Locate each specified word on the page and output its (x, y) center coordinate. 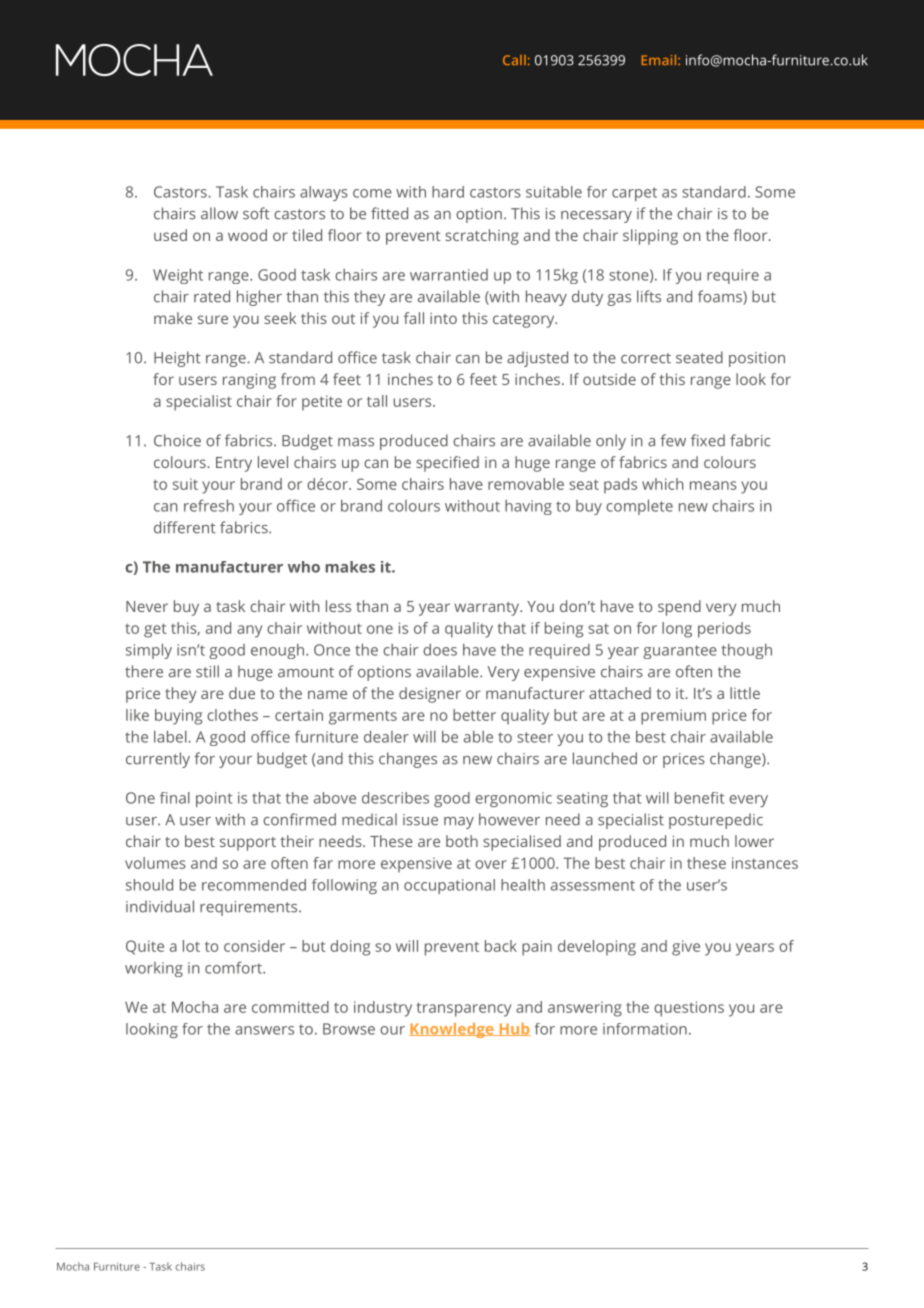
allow (219, 213)
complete (639, 507)
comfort (234, 967)
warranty (488, 609)
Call (514, 60)
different (185, 527)
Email (660, 60)
